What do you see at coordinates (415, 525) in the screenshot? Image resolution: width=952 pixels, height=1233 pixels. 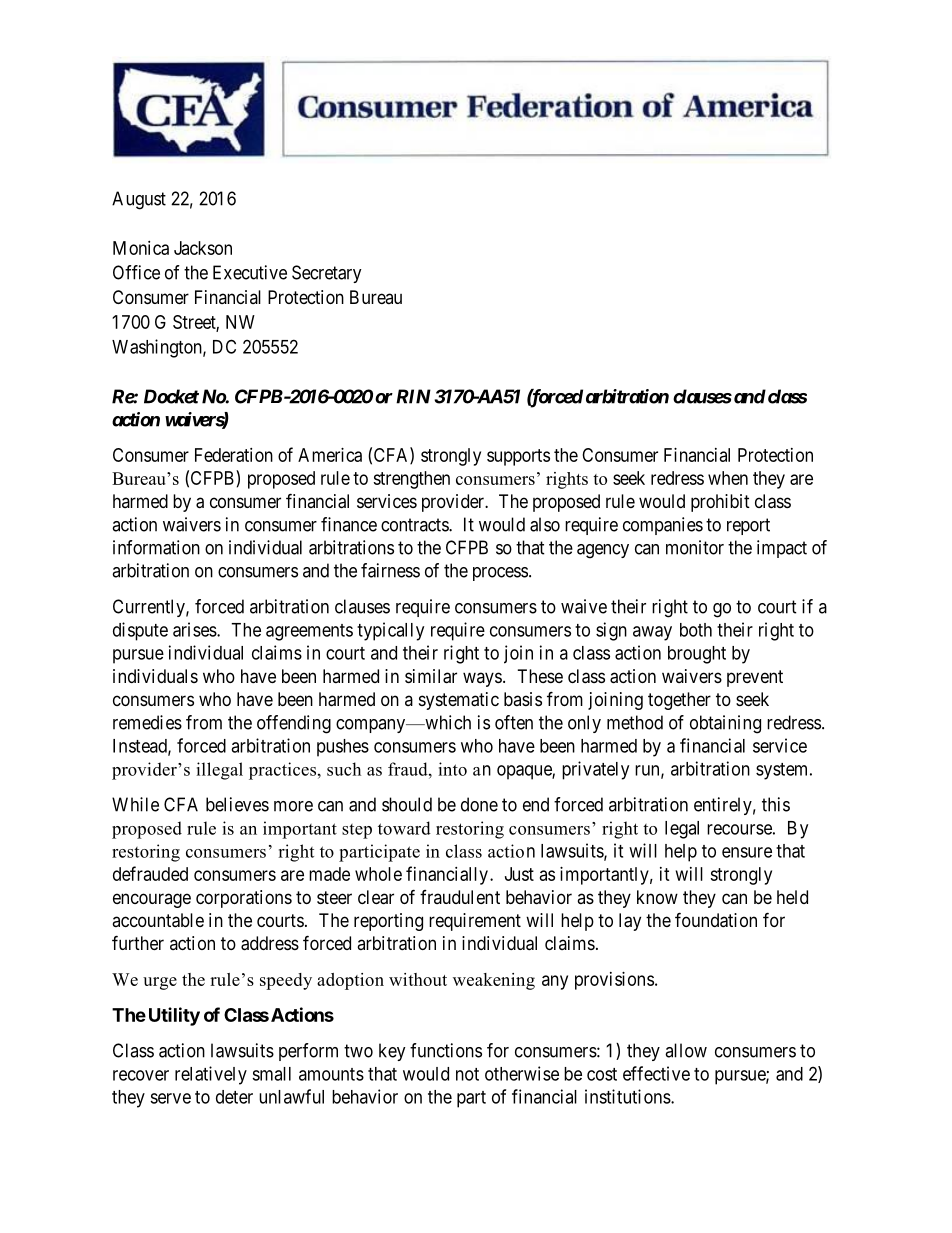 I see `contracts` at bounding box center [415, 525].
